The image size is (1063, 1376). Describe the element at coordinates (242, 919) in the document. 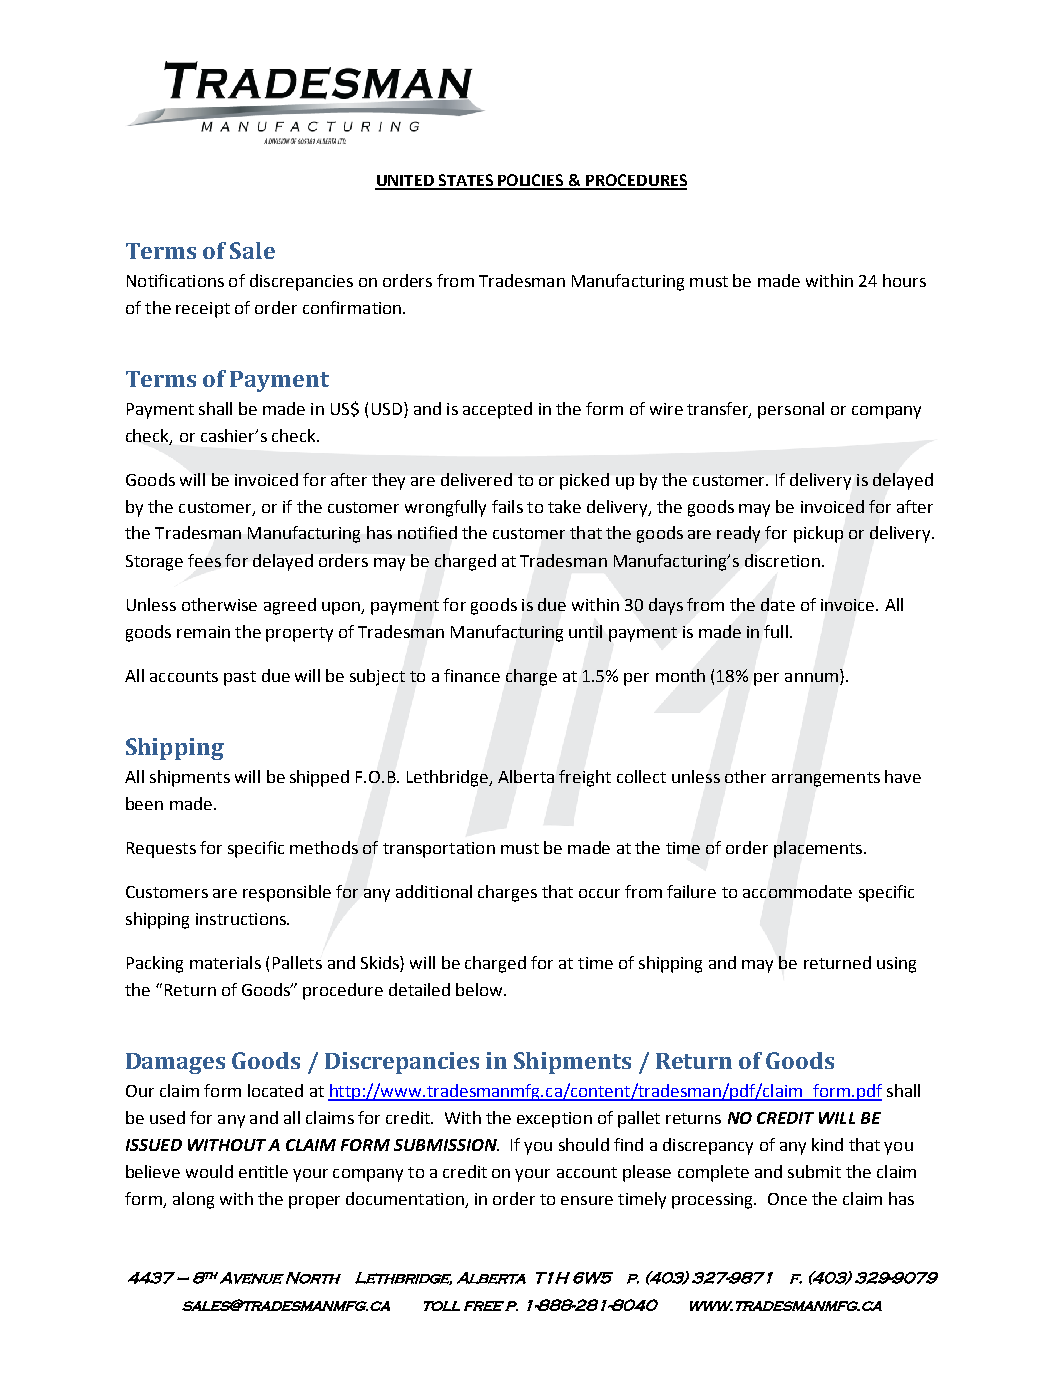

I see `instructions` at that location.
